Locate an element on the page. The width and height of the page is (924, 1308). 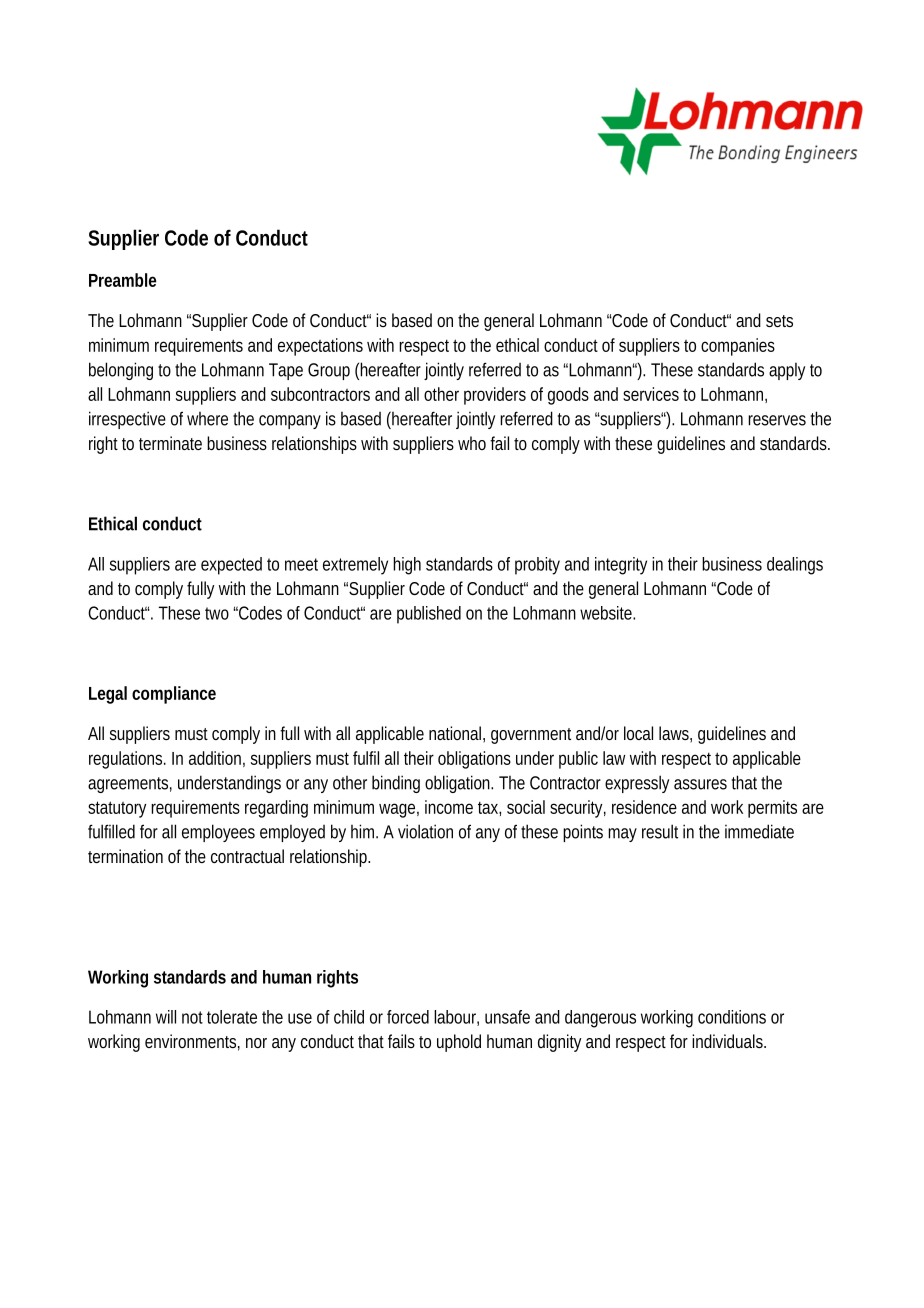
Preamble is located at coordinates (123, 280).
